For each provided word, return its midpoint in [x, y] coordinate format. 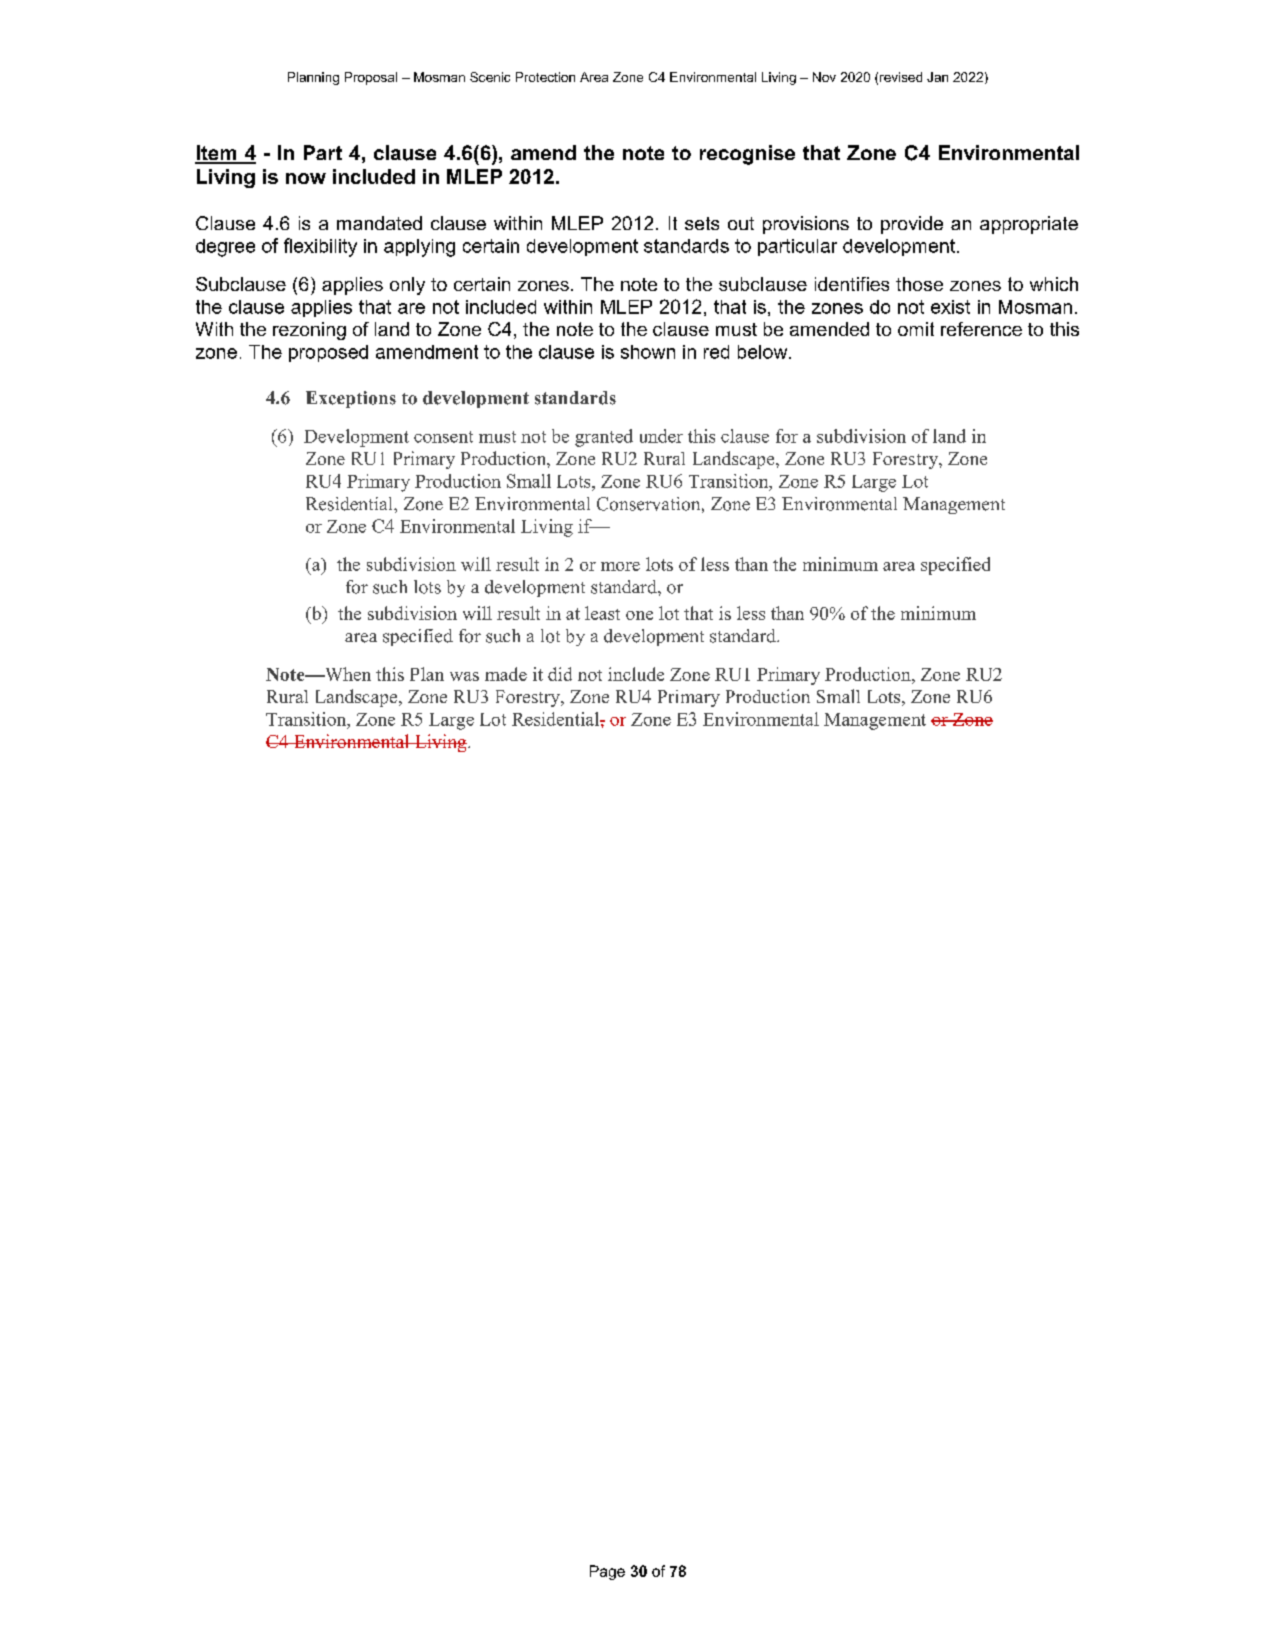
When [347, 674]
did [560, 674]
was [464, 676]
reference [981, 329]
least [602, 613]
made [506, 674]
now [306, 178]
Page [607, 1572]
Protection [545, 77]
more [620, 566]
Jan [937, 77]
